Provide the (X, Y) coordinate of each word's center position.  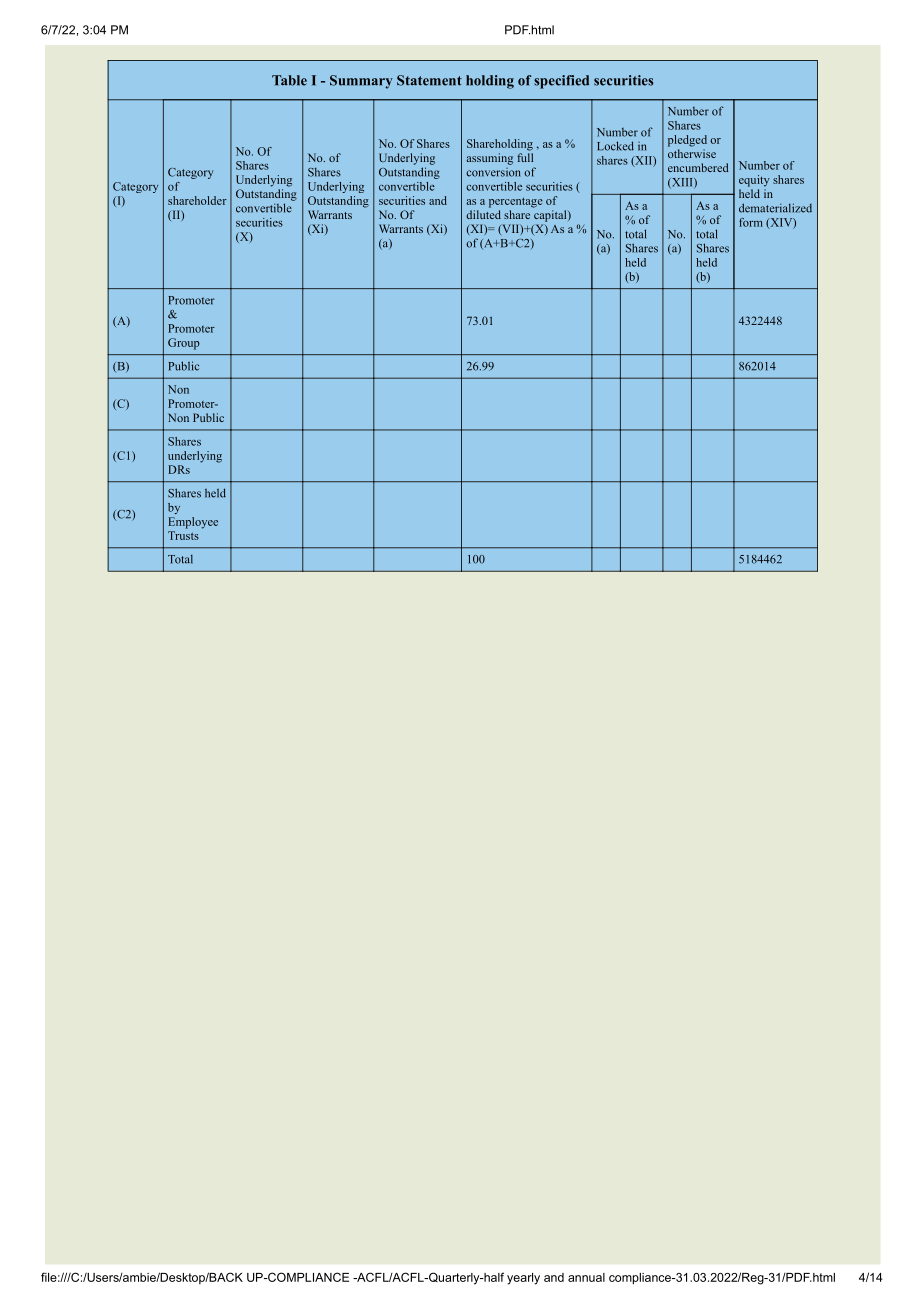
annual (586, 1277)
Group (184, 344)
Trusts (183, 535)
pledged (687, 141)
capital (551, 216)
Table (289, 80)
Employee (193, 523)
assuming (490, 159)
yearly (523, 1279)
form (751, 222)
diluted (483, 214)
